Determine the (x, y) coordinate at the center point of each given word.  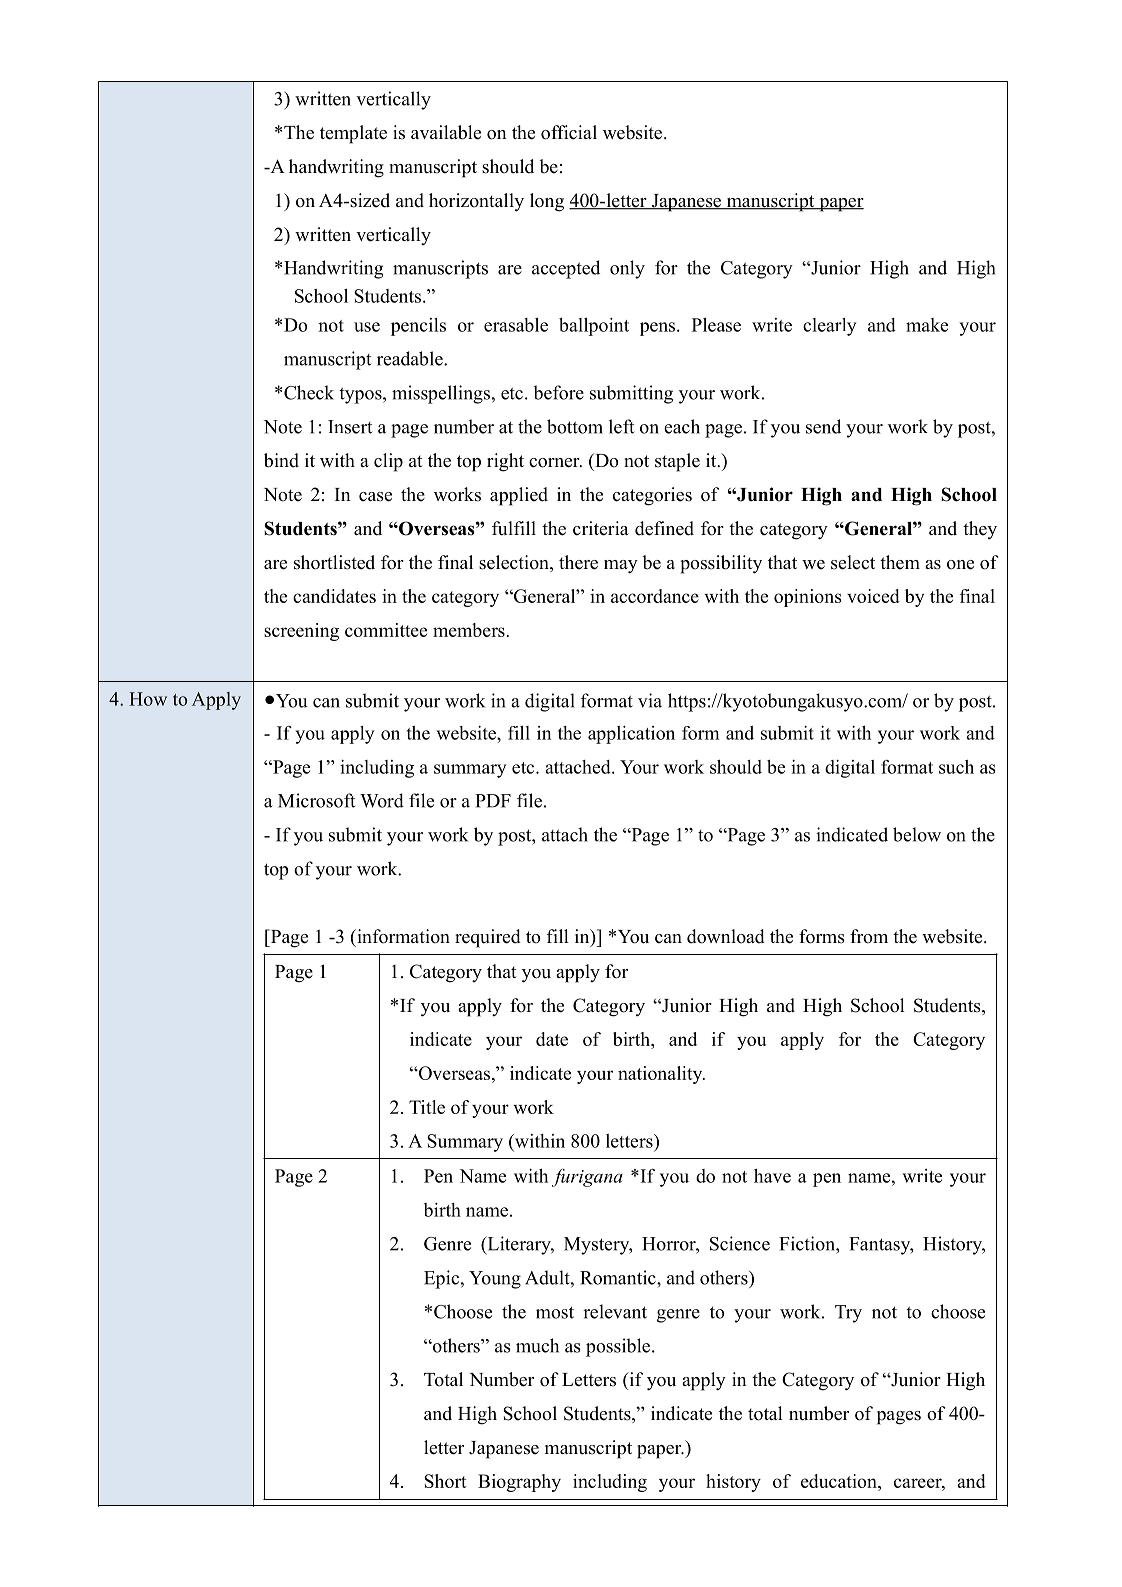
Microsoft (317, 800)
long (547, 202)
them (900, 562)
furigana (587, 1178)
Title (427, 1107)
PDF (493, 801)
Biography (519, 1483)
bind (281, 460)
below (917, 834)
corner (555, 463)
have (772, 1176)
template (353, 134)
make (927, 325)
